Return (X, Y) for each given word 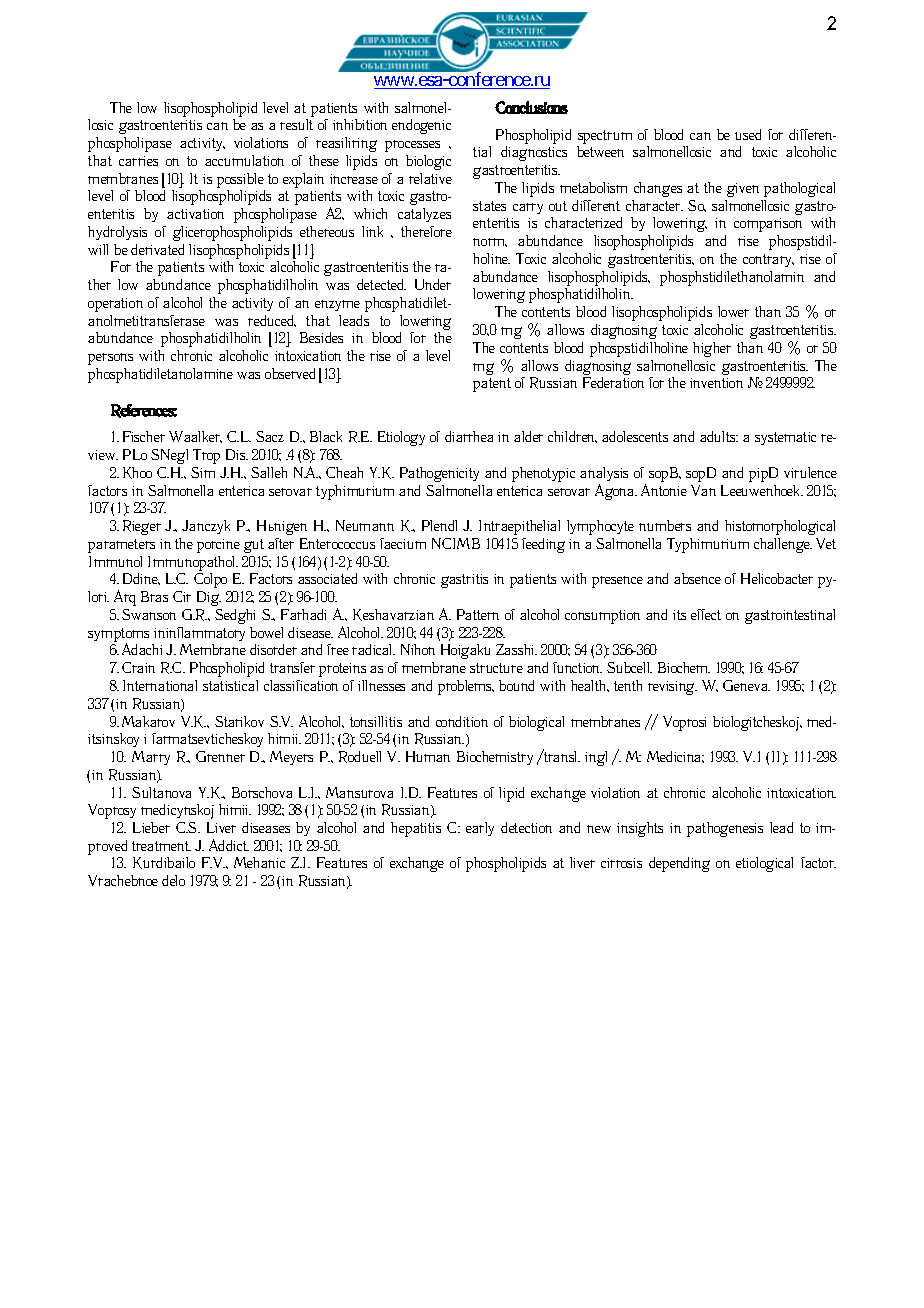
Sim (203, 472)
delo (173, 880)
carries (138, 161)
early (480, 829)
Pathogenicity (439, 474)
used (748, 134)
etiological (764, 864)
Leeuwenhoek (762, 490)
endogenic (421, 126)
